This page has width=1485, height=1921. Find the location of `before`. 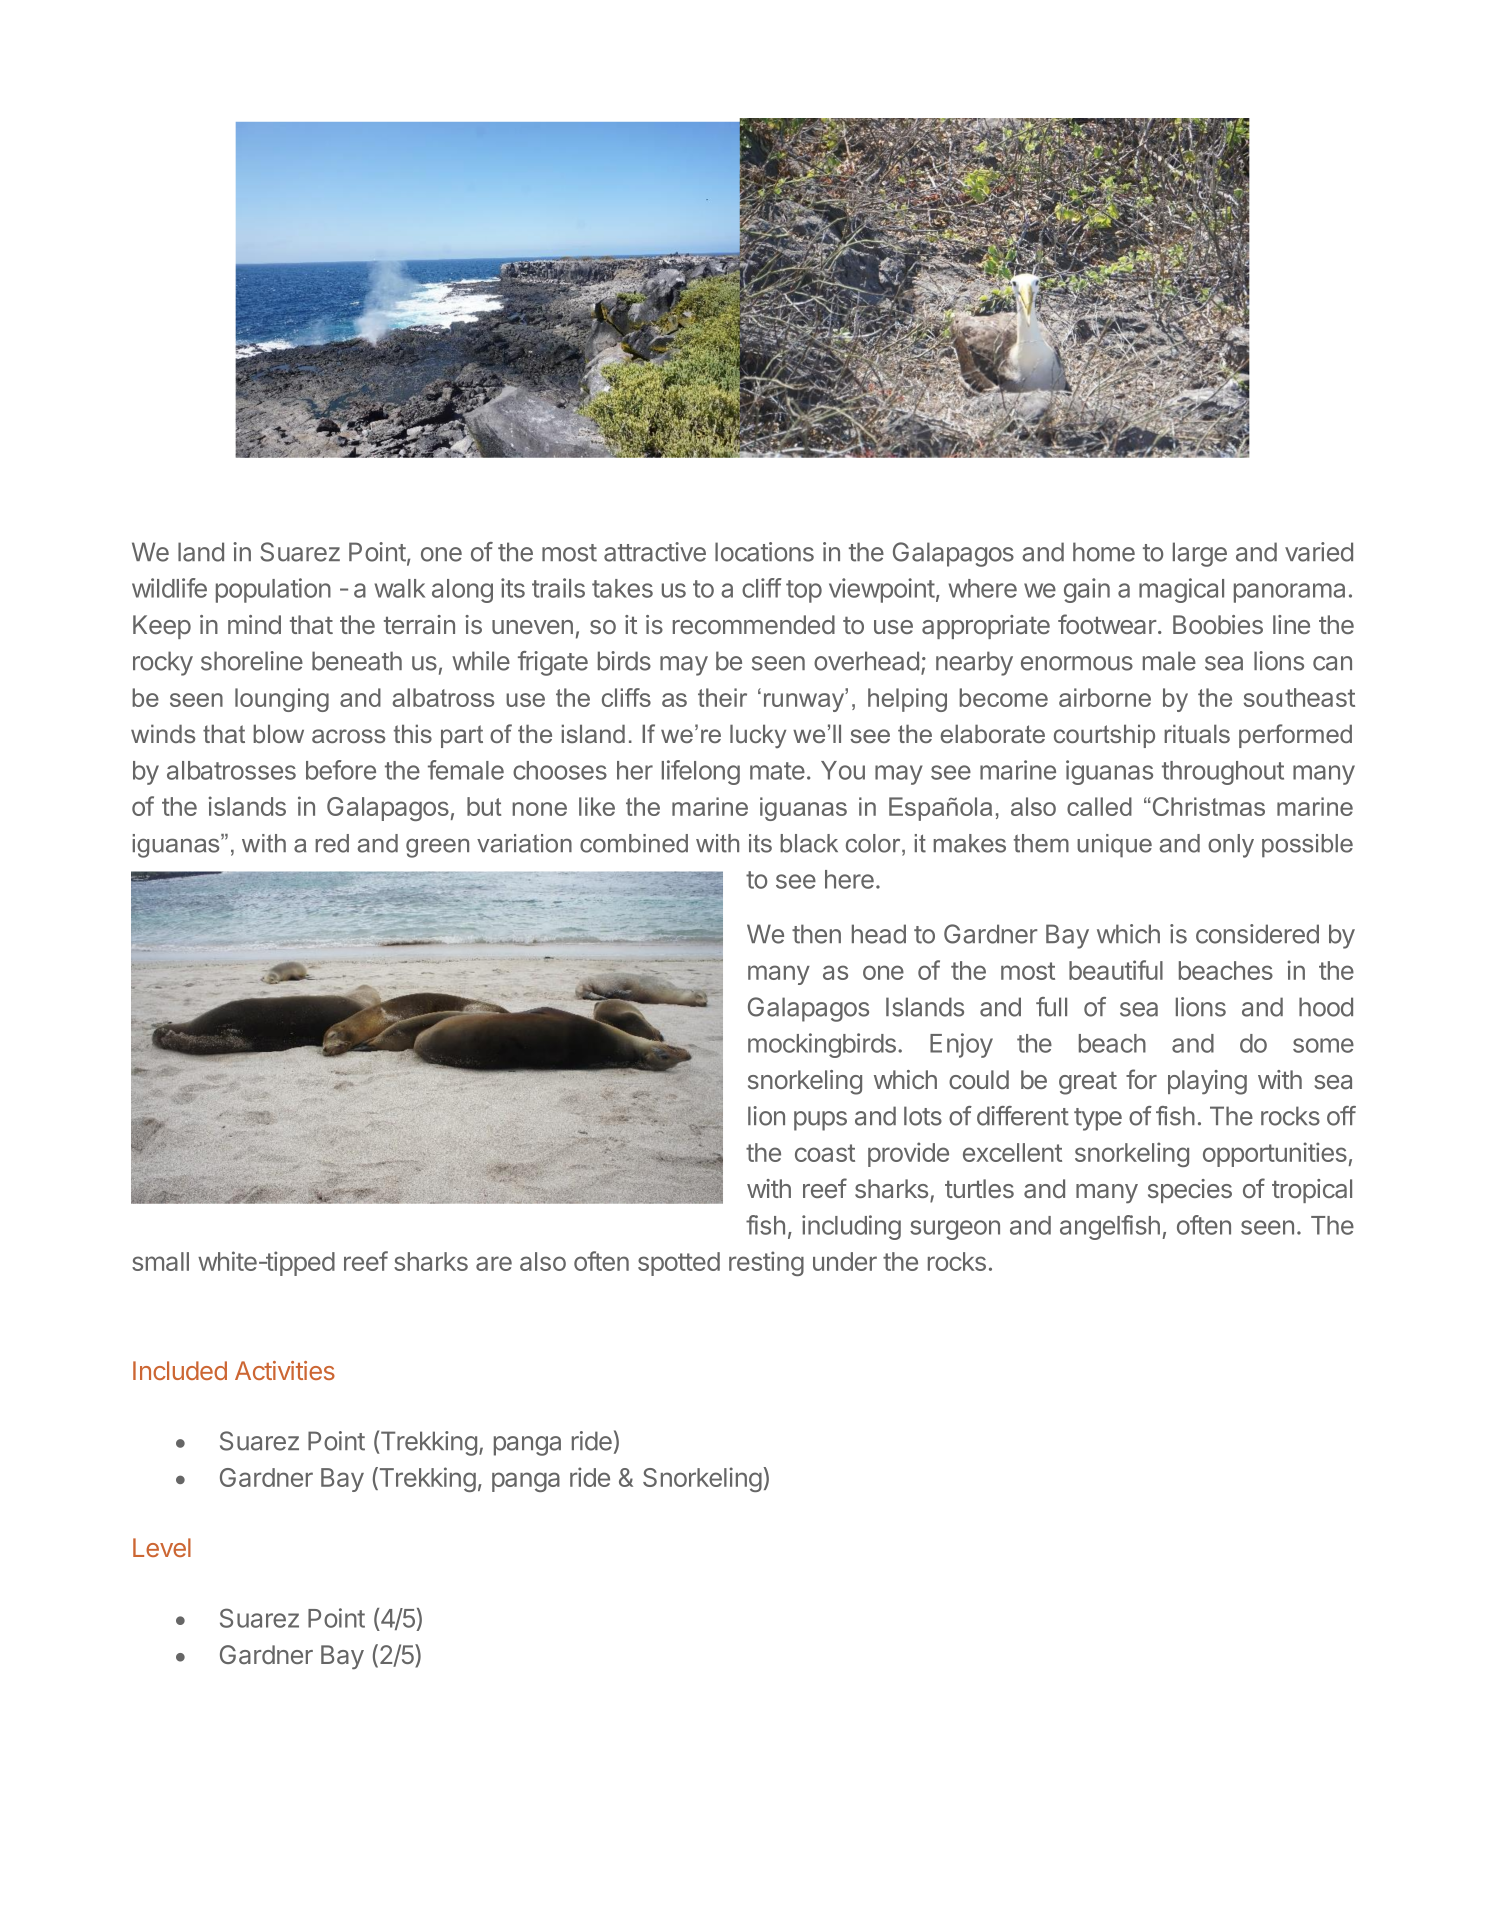

before is located at coordinates (341, 770).
